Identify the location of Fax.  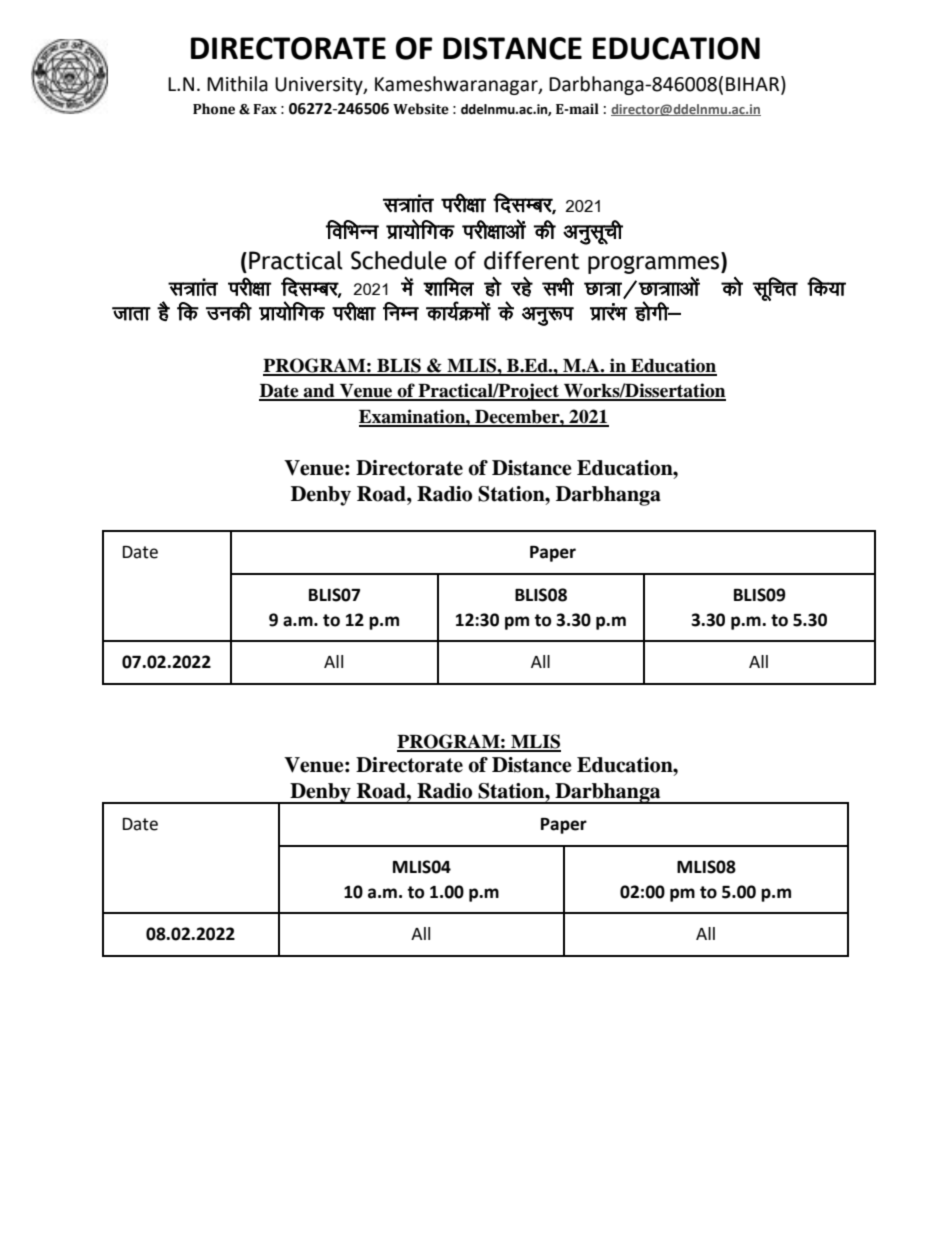
(265, 109).
